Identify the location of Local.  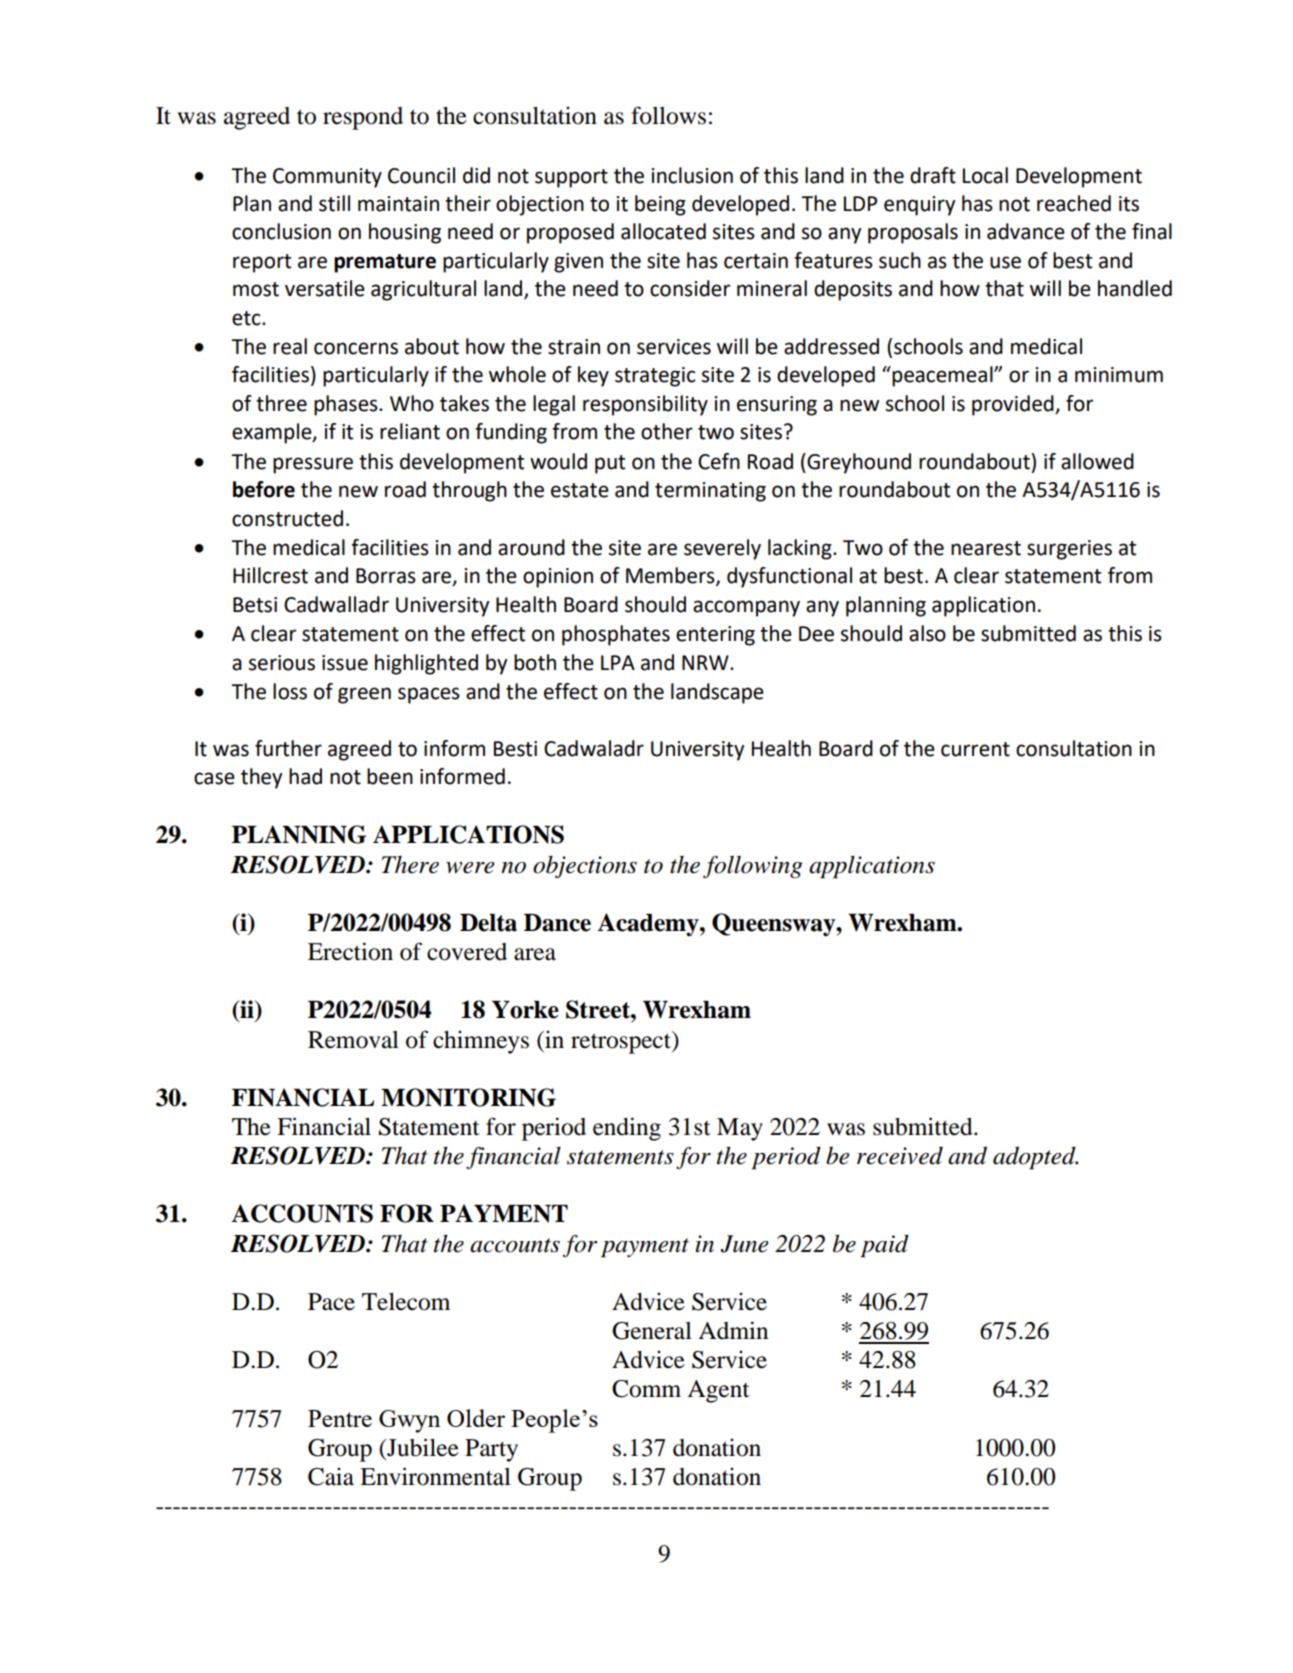
(985, 175).
